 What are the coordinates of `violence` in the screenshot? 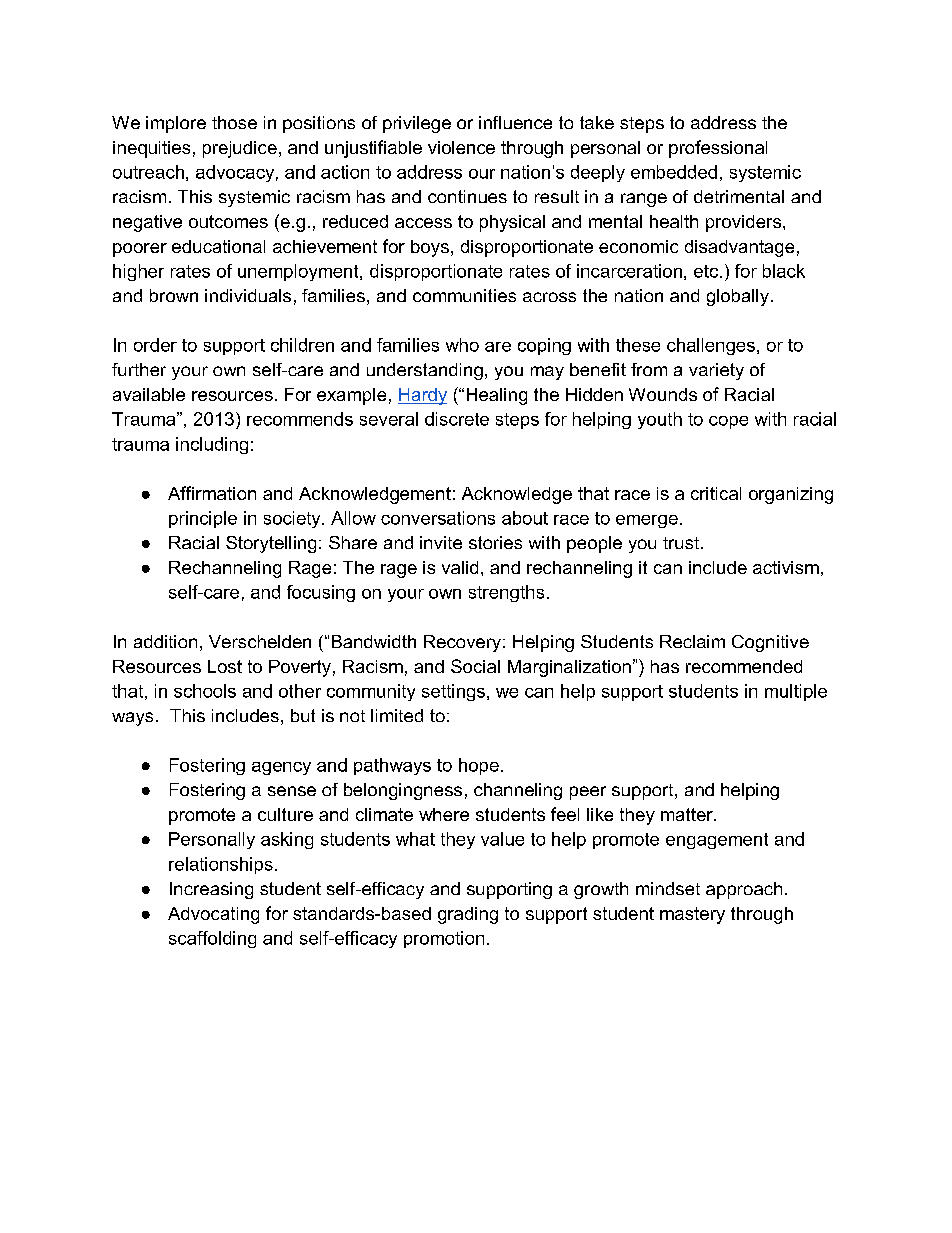 It's located at (461, 147).
